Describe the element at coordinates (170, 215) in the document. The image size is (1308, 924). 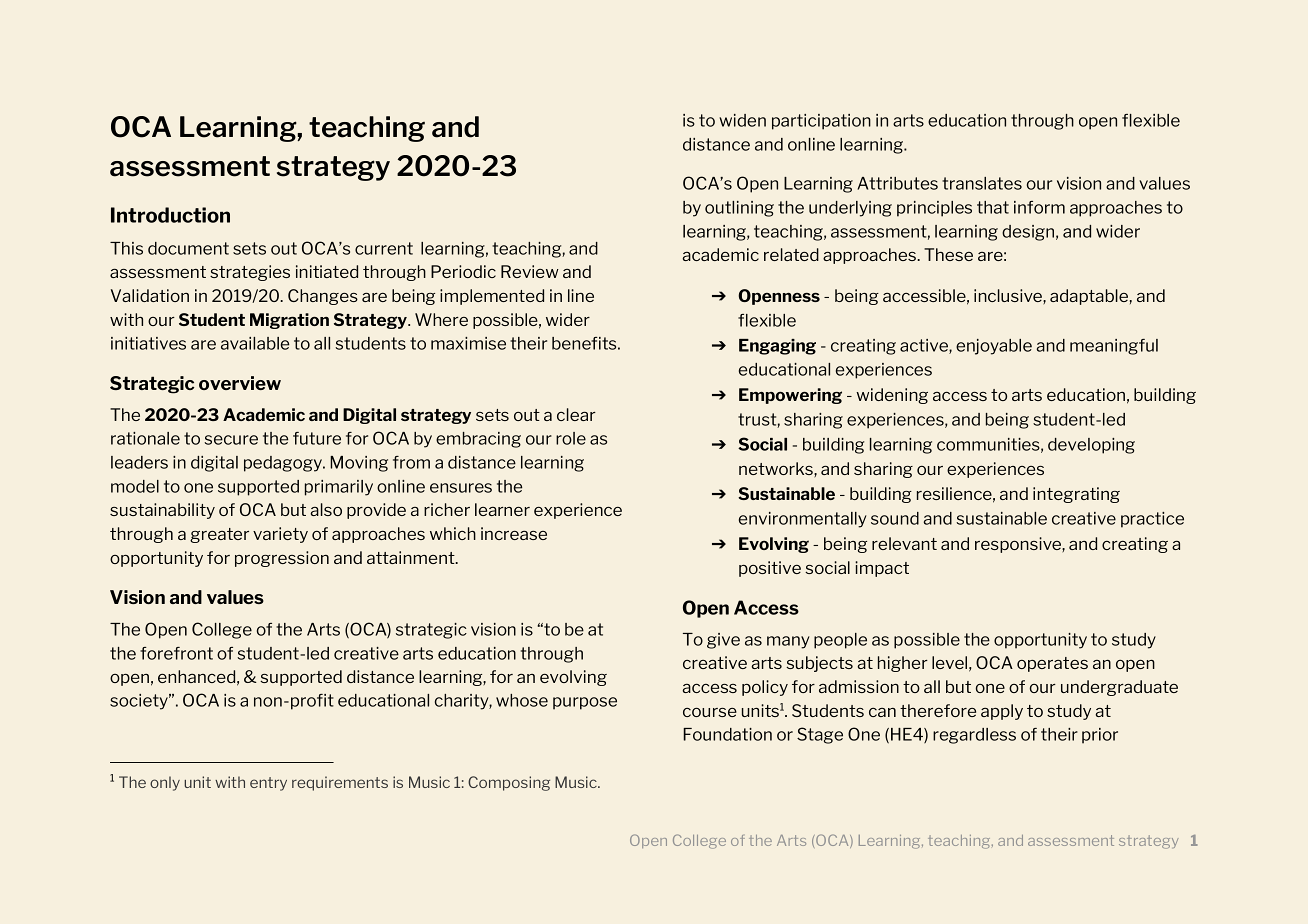
I see `Introduction` at that location.
